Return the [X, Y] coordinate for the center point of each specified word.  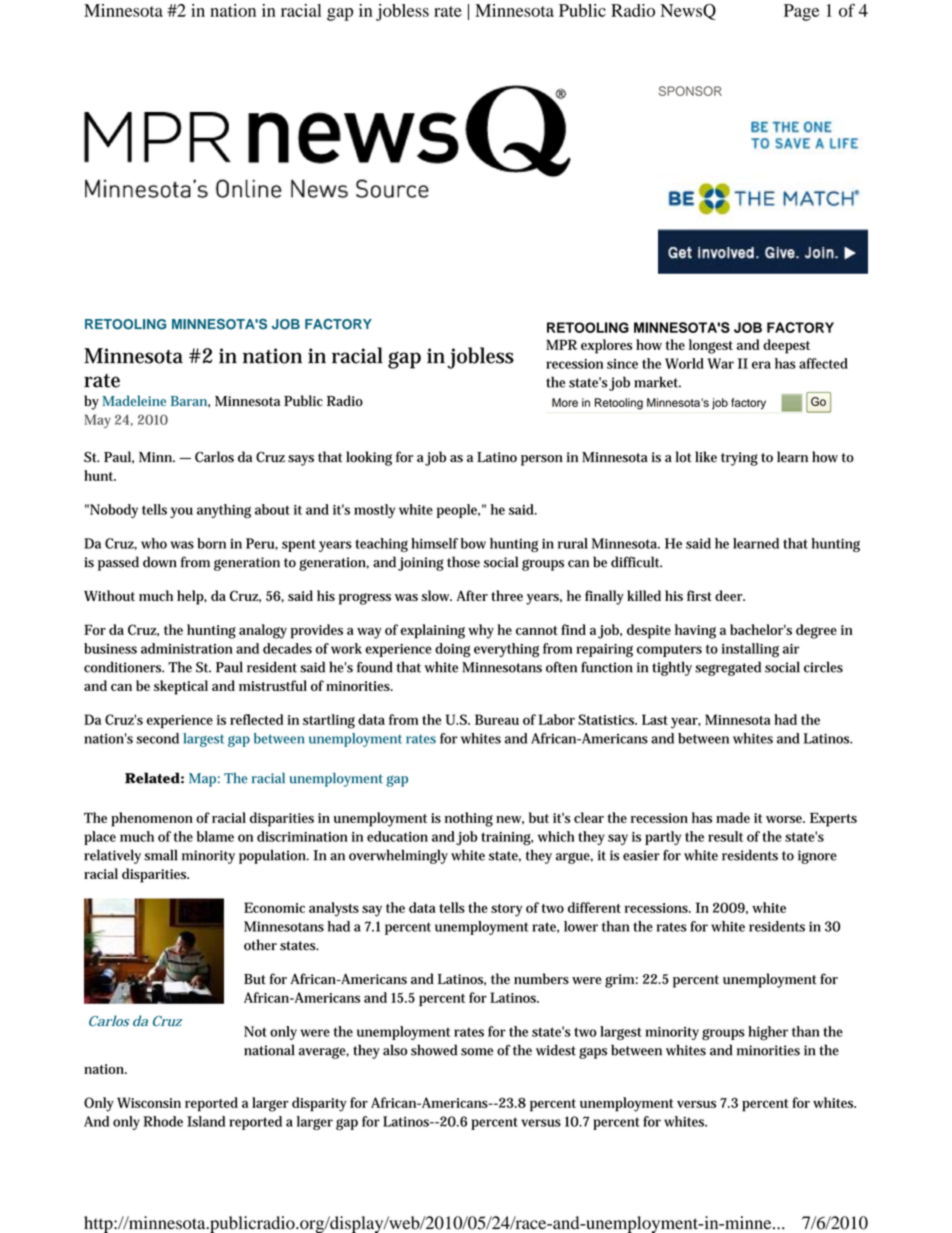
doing [452, 650]
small [161, 855]
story [506, 910]
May [97, 421]
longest [711, 346]
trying [739, 459]
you [181, 512]
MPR [561, 344]
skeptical [181, 687]
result [725, 836]
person [542, 460]
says [301, 460]
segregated [728, 668]
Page [801, 12]
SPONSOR [690, 91]
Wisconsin [149, 1102]
